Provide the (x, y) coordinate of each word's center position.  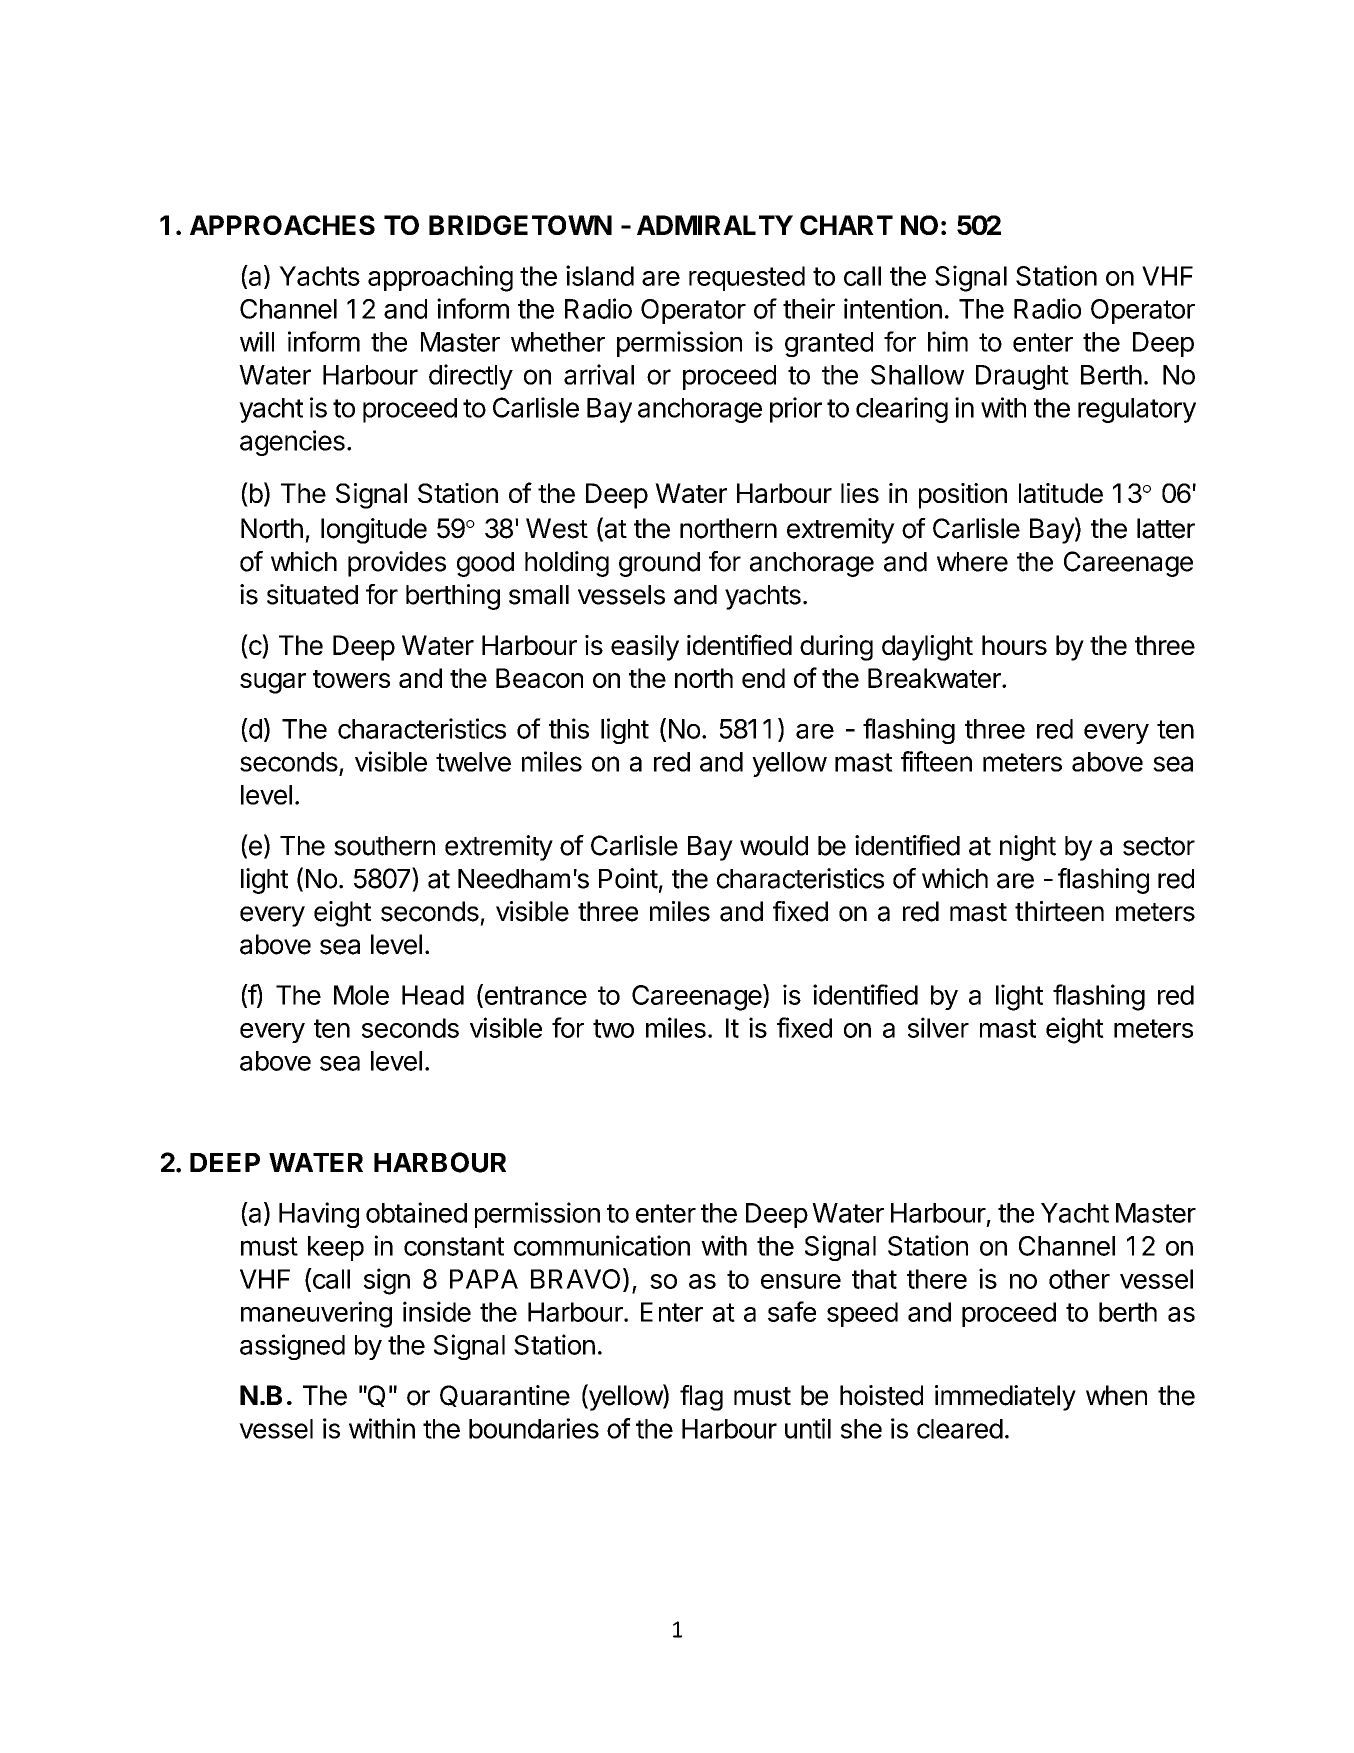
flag (701, 1398)
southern (384, 846)
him (948, 341)
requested (747, 278)
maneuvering (316, 1314)
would (774, 846)
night (1028, 848)
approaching (440, 278)
